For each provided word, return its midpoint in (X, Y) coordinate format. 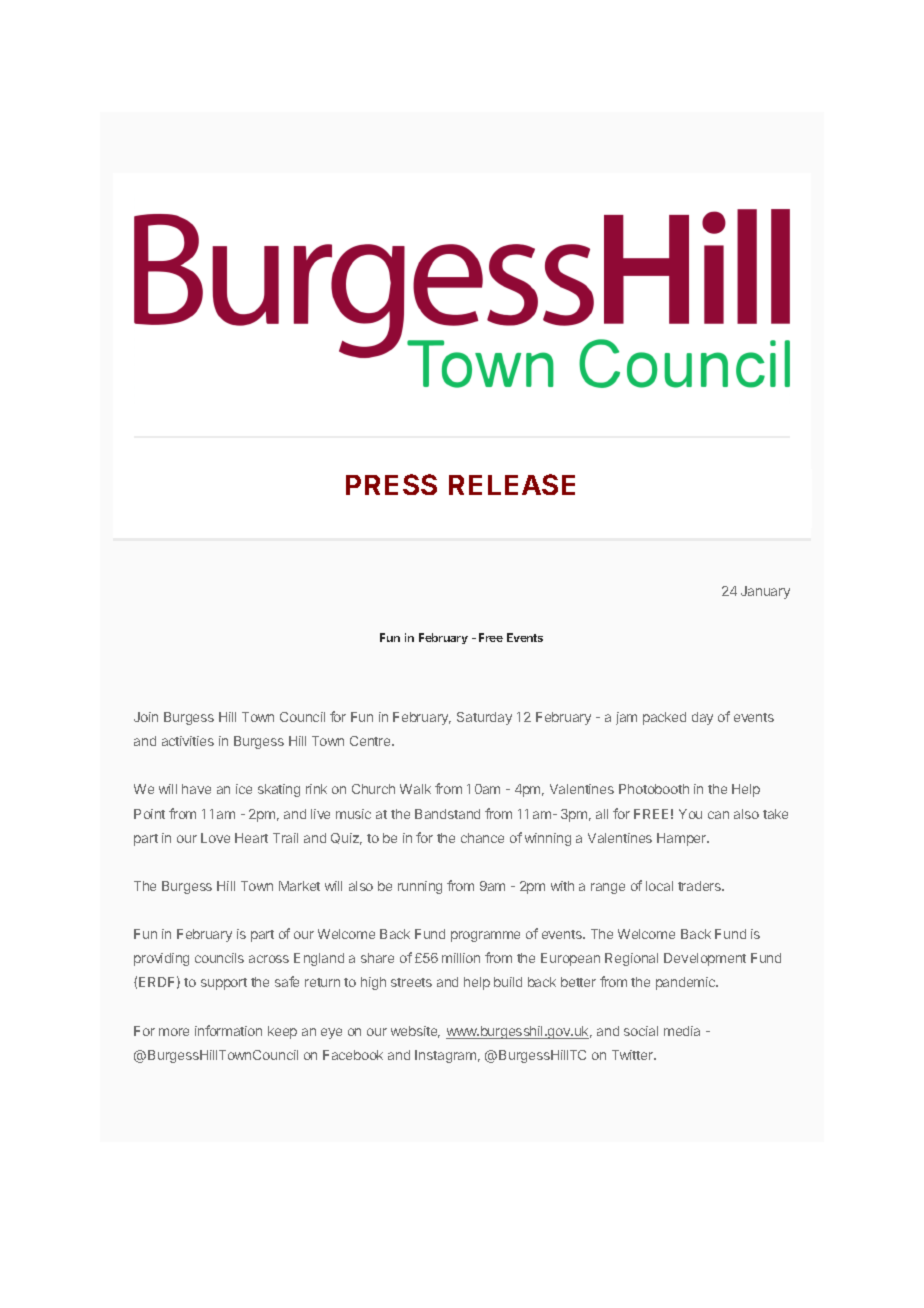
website (415, 1032)
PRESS (391, 484)
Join (146, 717)
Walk (415, 789)
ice (244, 789)
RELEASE (512, 484)
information (228, 1030)
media (682, 1031)
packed (664, 718)
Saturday (484, 718)
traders (701, 886)
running (420, 887)
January (765, 592)
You (690, 814)
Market (299, 886)
